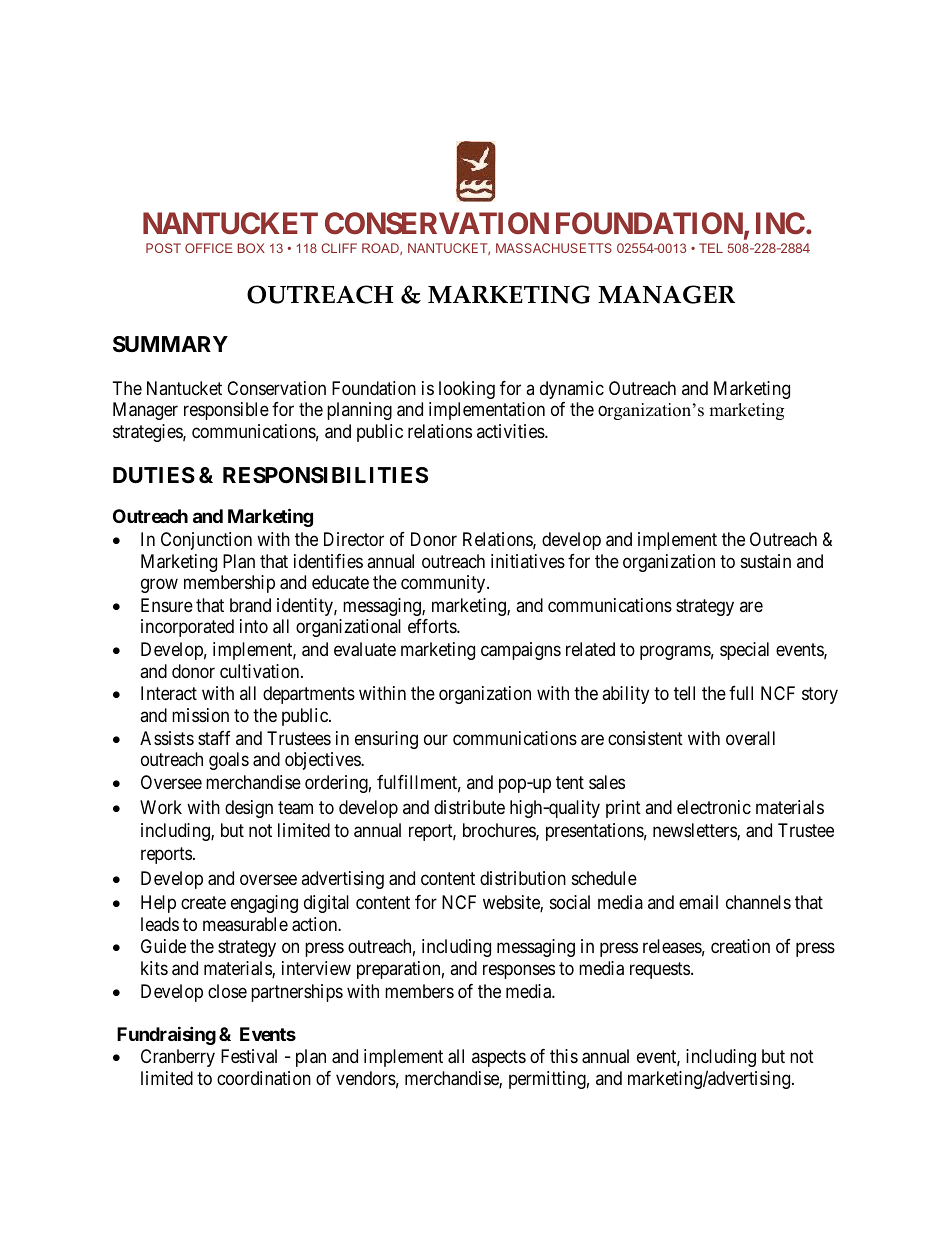  I want to click on overall, so click(750, 738).
